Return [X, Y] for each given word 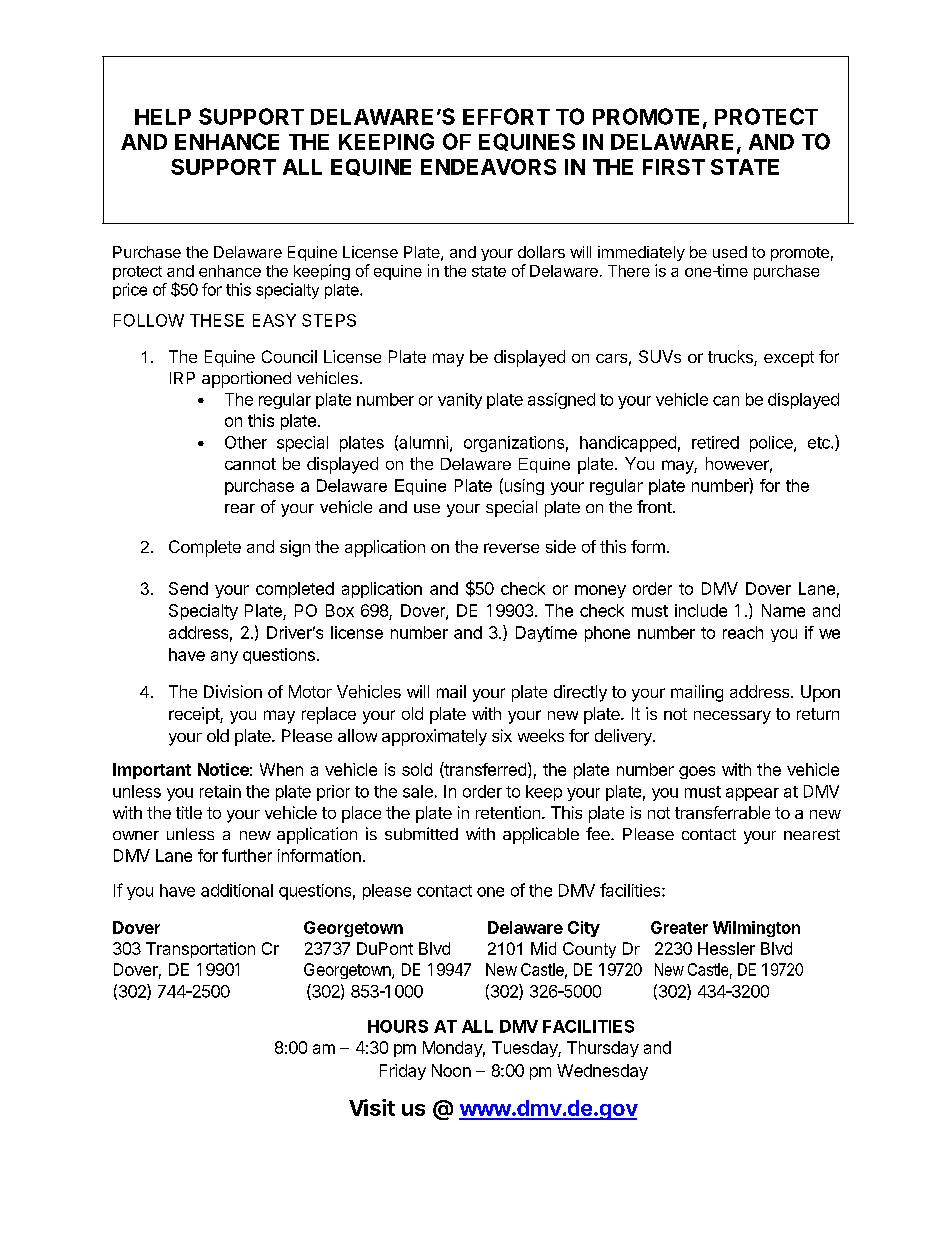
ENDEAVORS [488, 167]
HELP [163, 117]
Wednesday [602, 1072]
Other [246, 442]
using [523, 486]
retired [715, 442]
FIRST [674, 167]
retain [220, 791]
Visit [372, 1107]
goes [697, 772]
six [502, 735]
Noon [451, 1070]
